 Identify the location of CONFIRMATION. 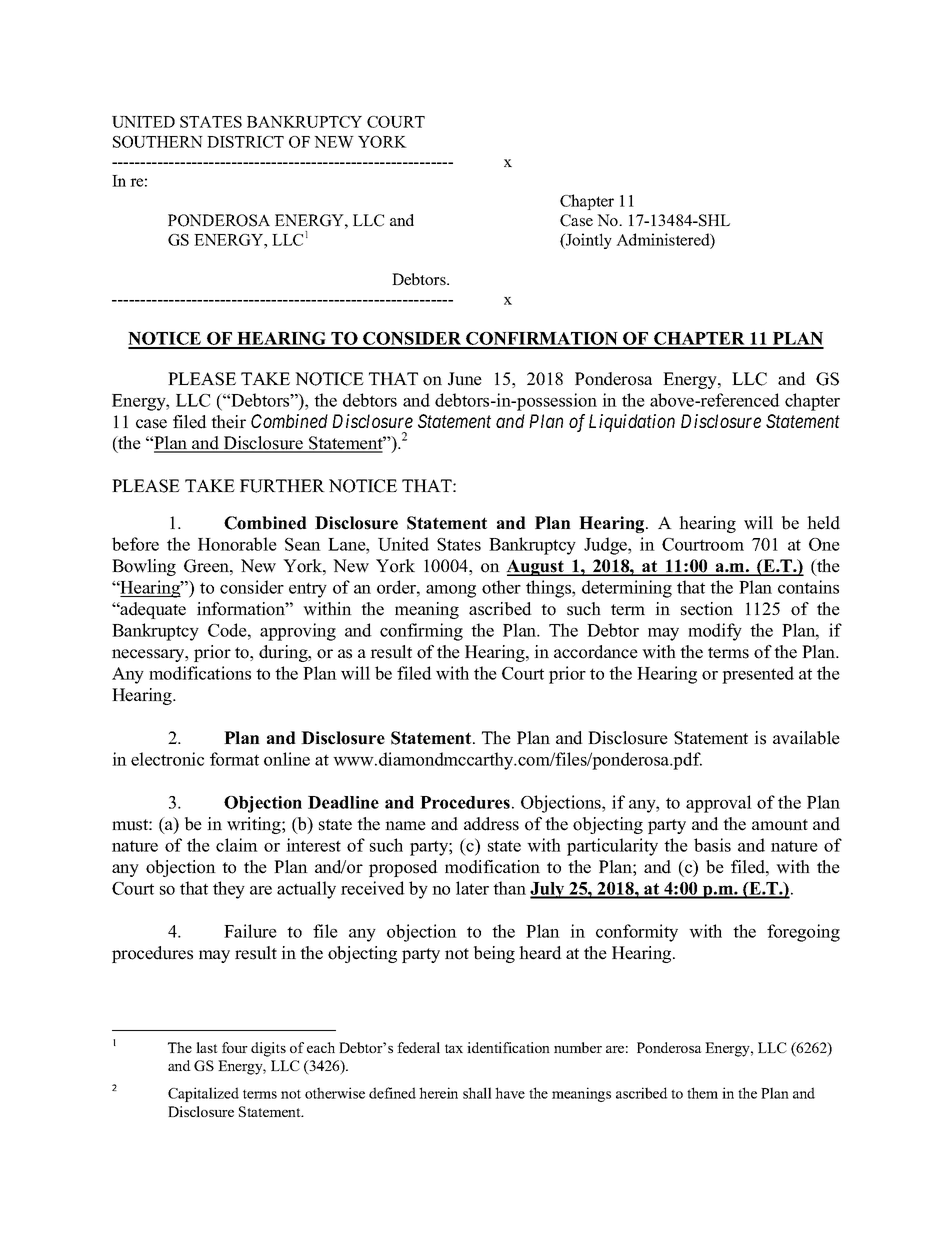
(542, 340).
